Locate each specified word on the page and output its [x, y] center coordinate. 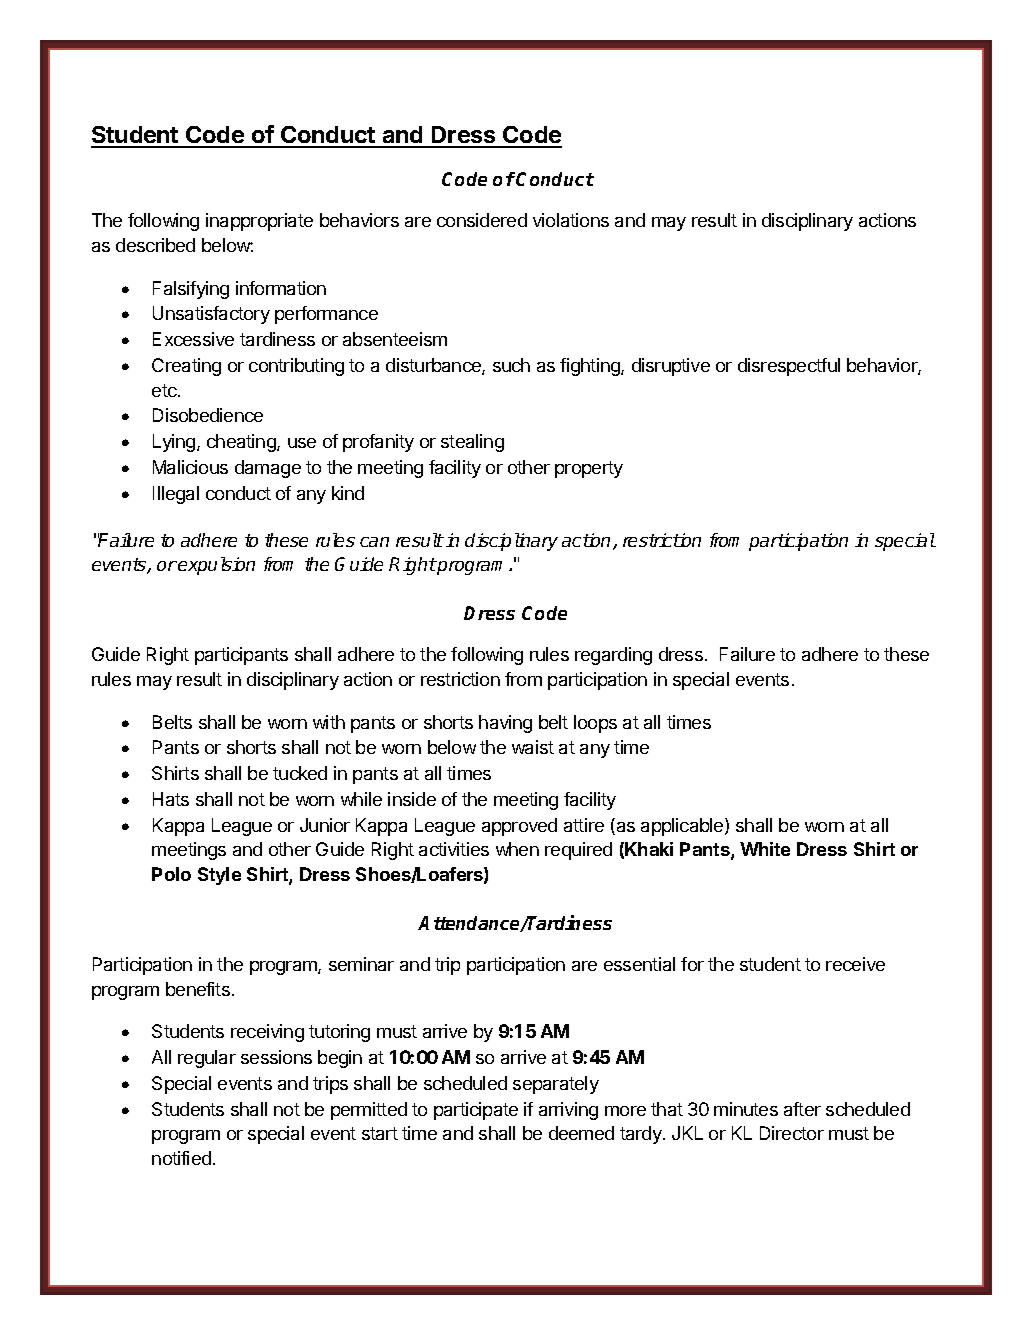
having [505, 724]
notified [181, 1158]
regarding [613, 656]
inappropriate [259, 222]
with [329, 722]
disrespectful [789, 367]
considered [482, 220]
